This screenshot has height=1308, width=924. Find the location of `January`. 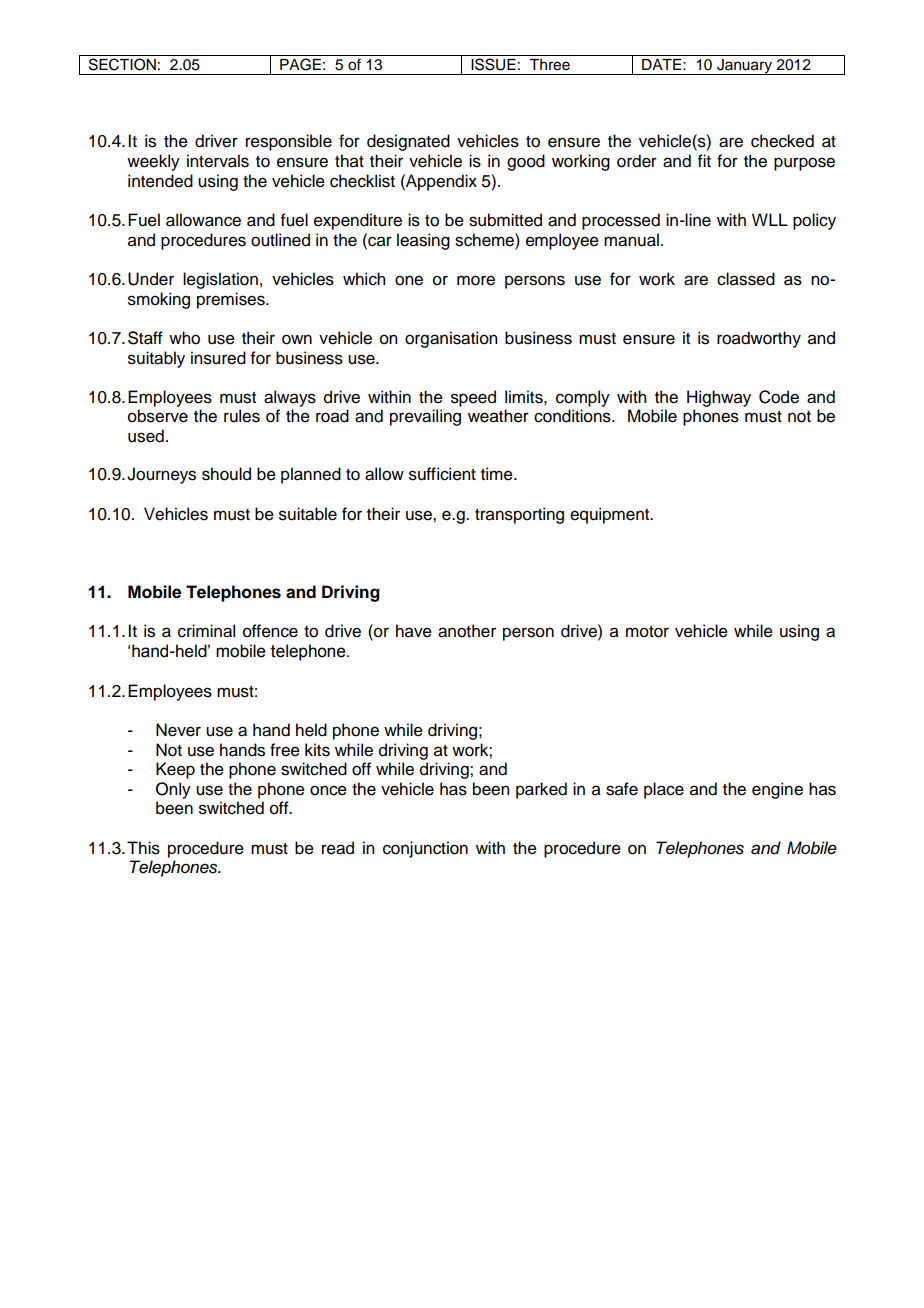

January is located at coordinates (745, 67).
